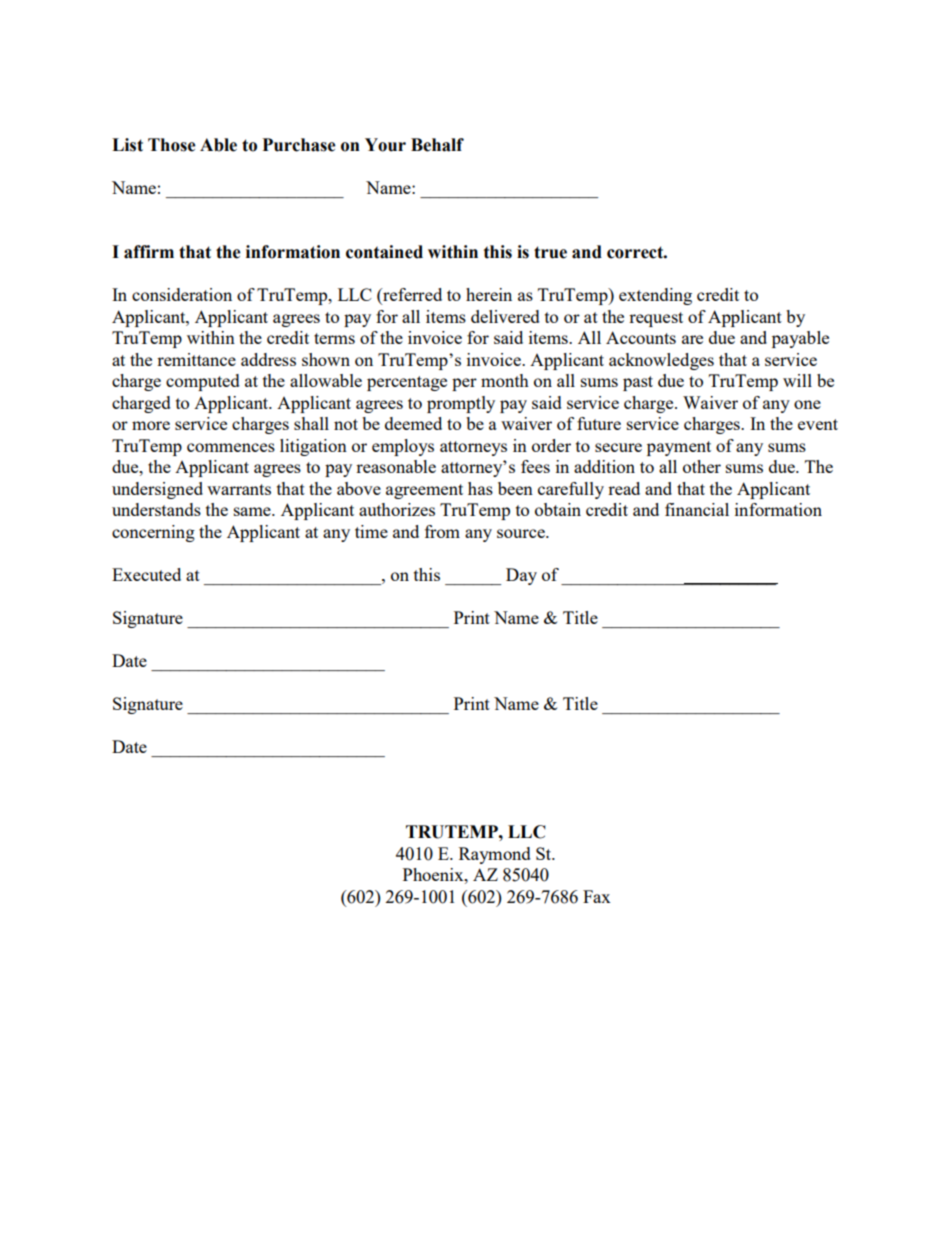  Describe the element at coordinates (535, 466) in the image. I see `fees` at that location.
